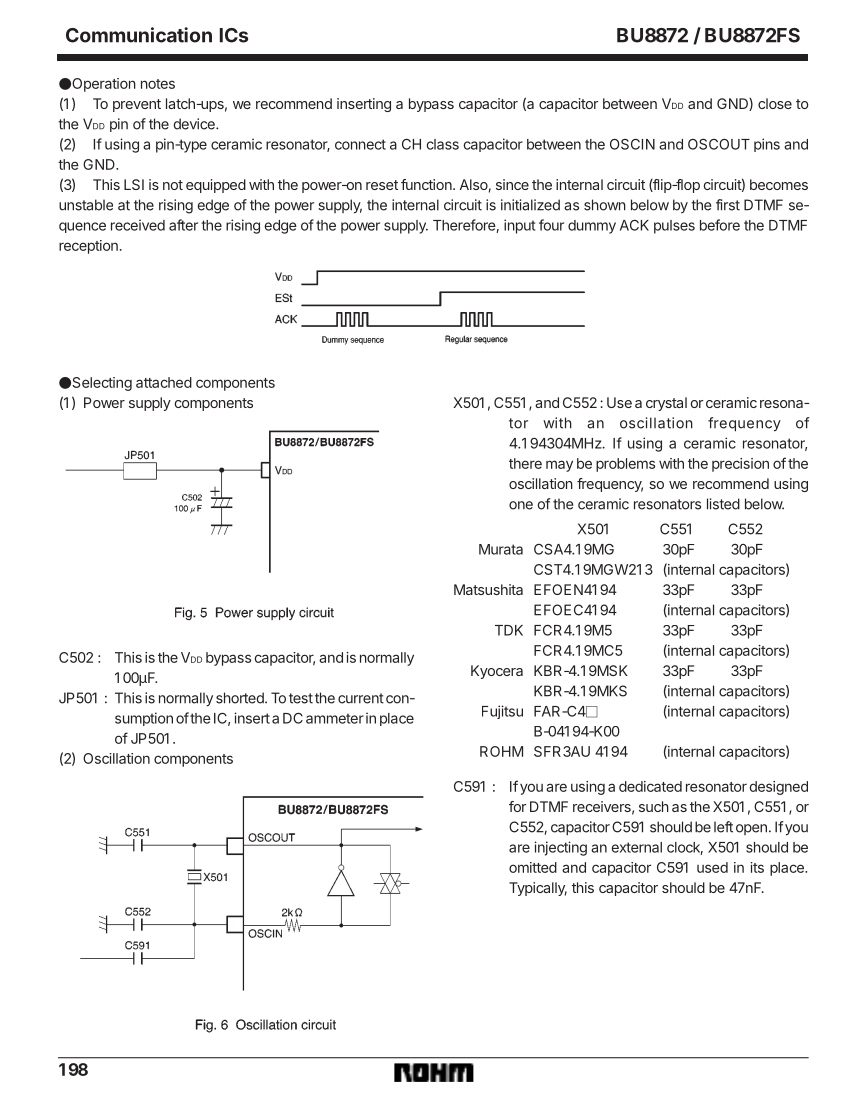 The image size is (867, 1114). Describe the element at coordinates (241, 698) in the page. I see `shorted` at that location.
